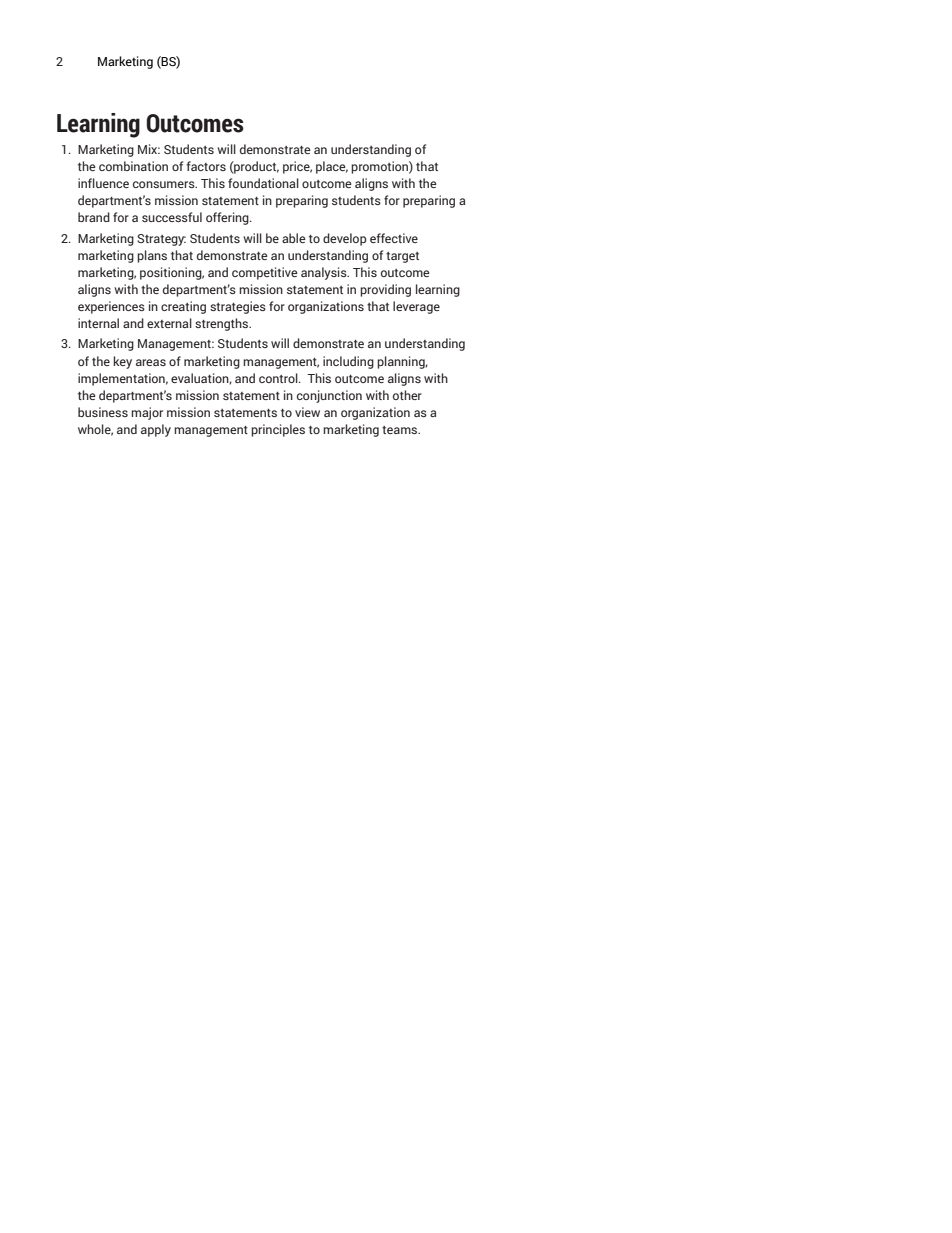  I want to click on strengths, so click(223, 324).
